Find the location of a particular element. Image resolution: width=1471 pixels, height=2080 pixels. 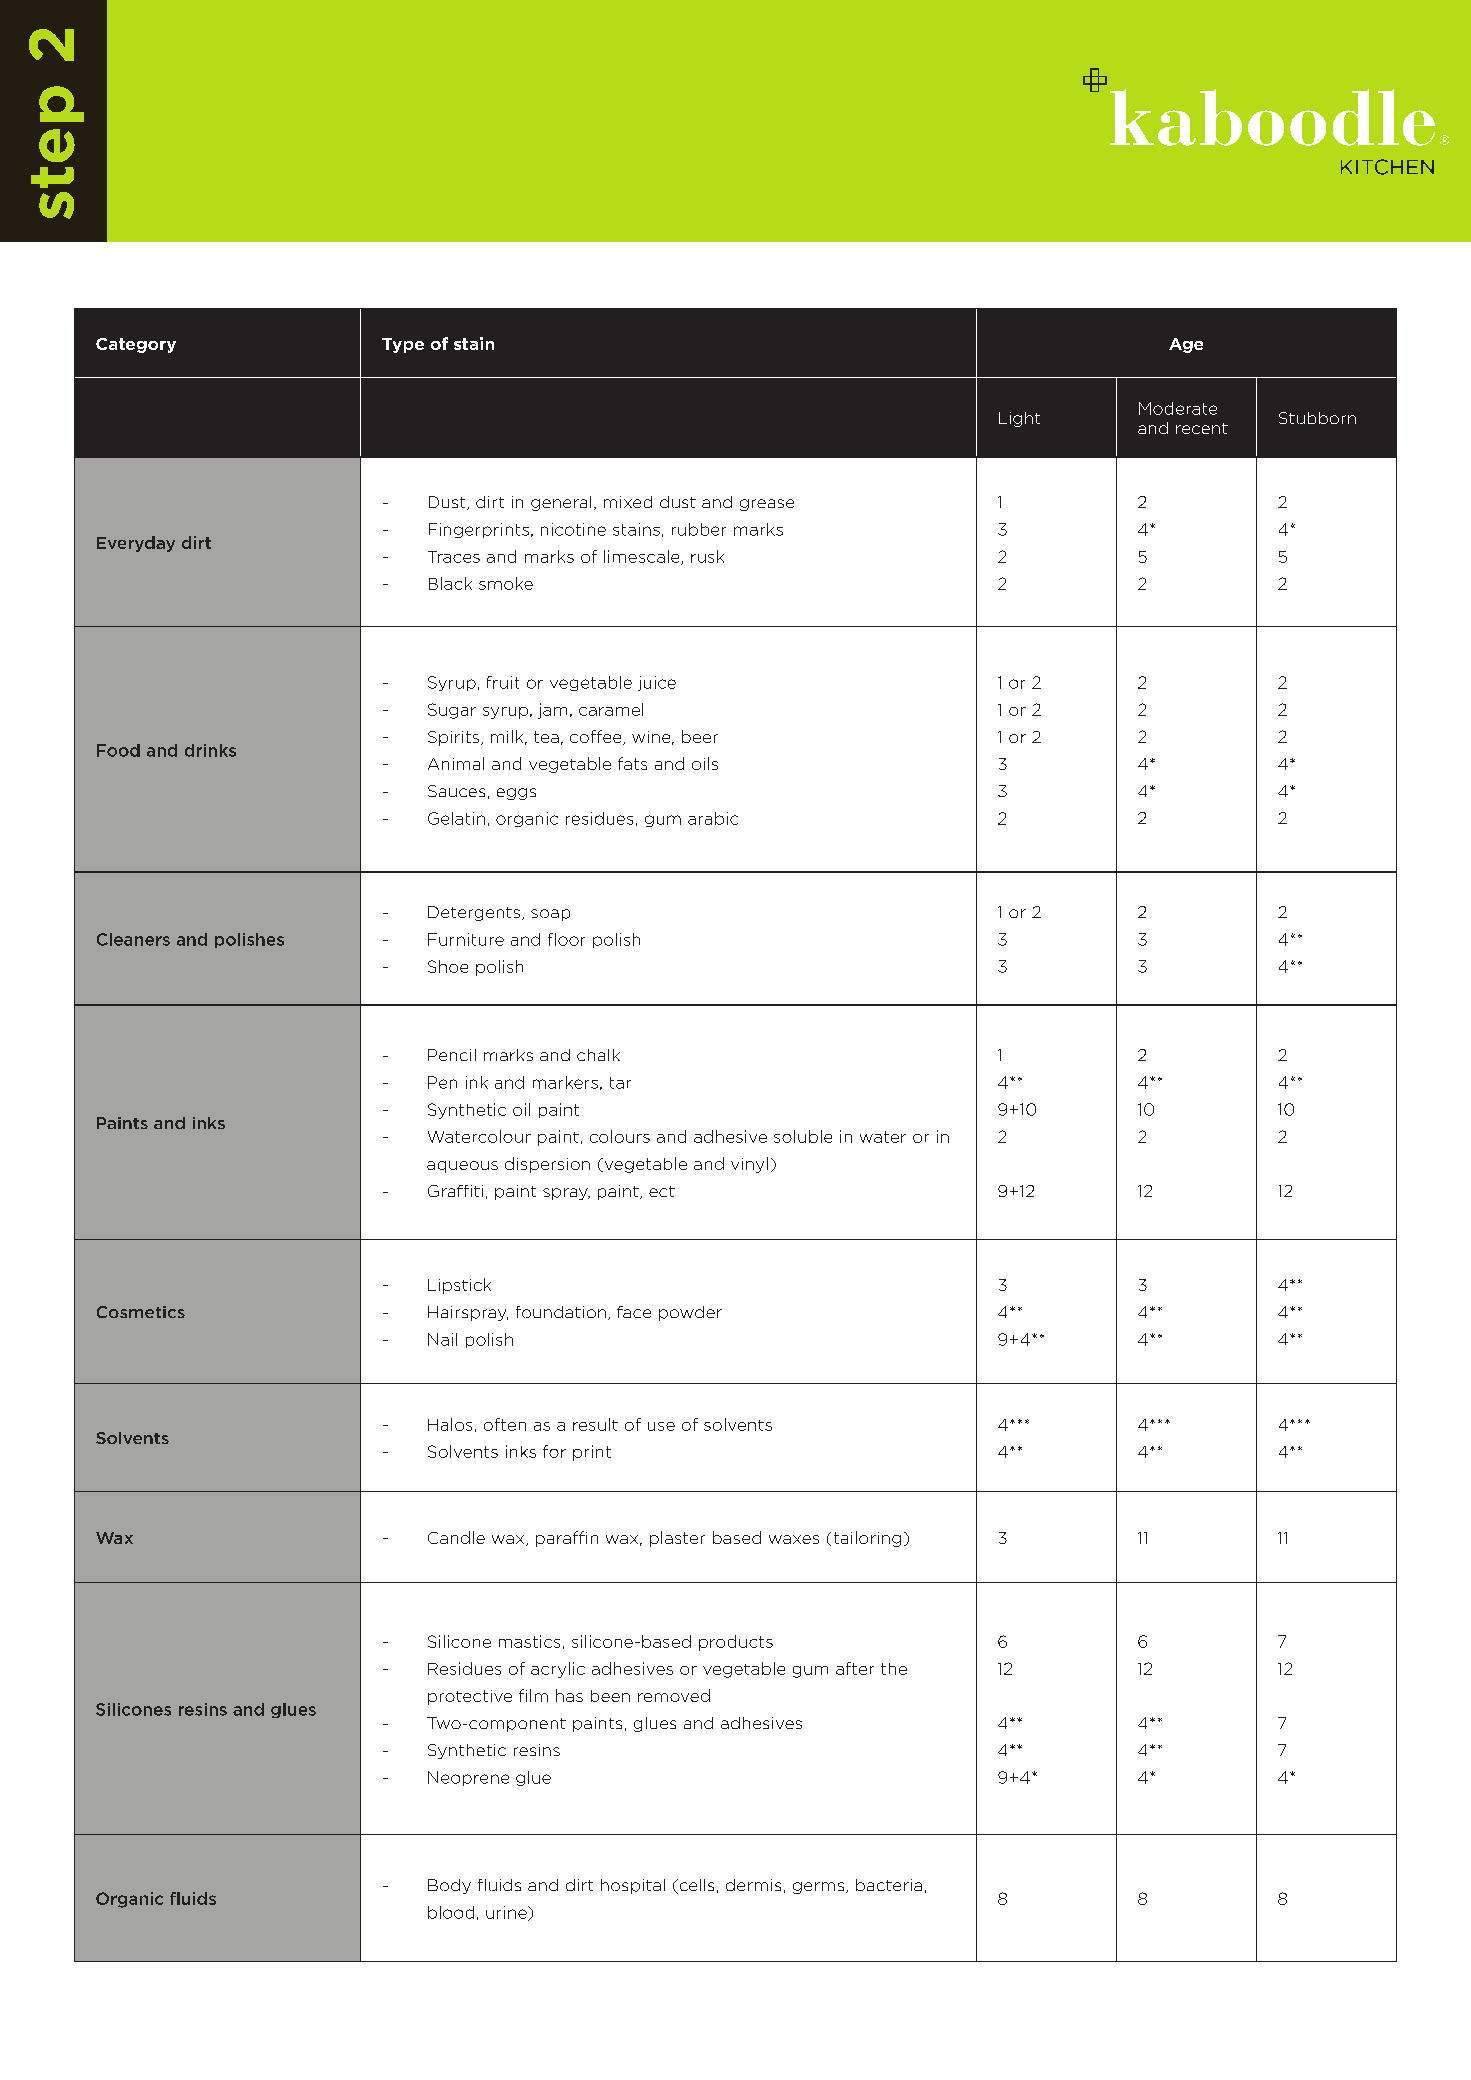

Category is located at coordinates (136, 345).
